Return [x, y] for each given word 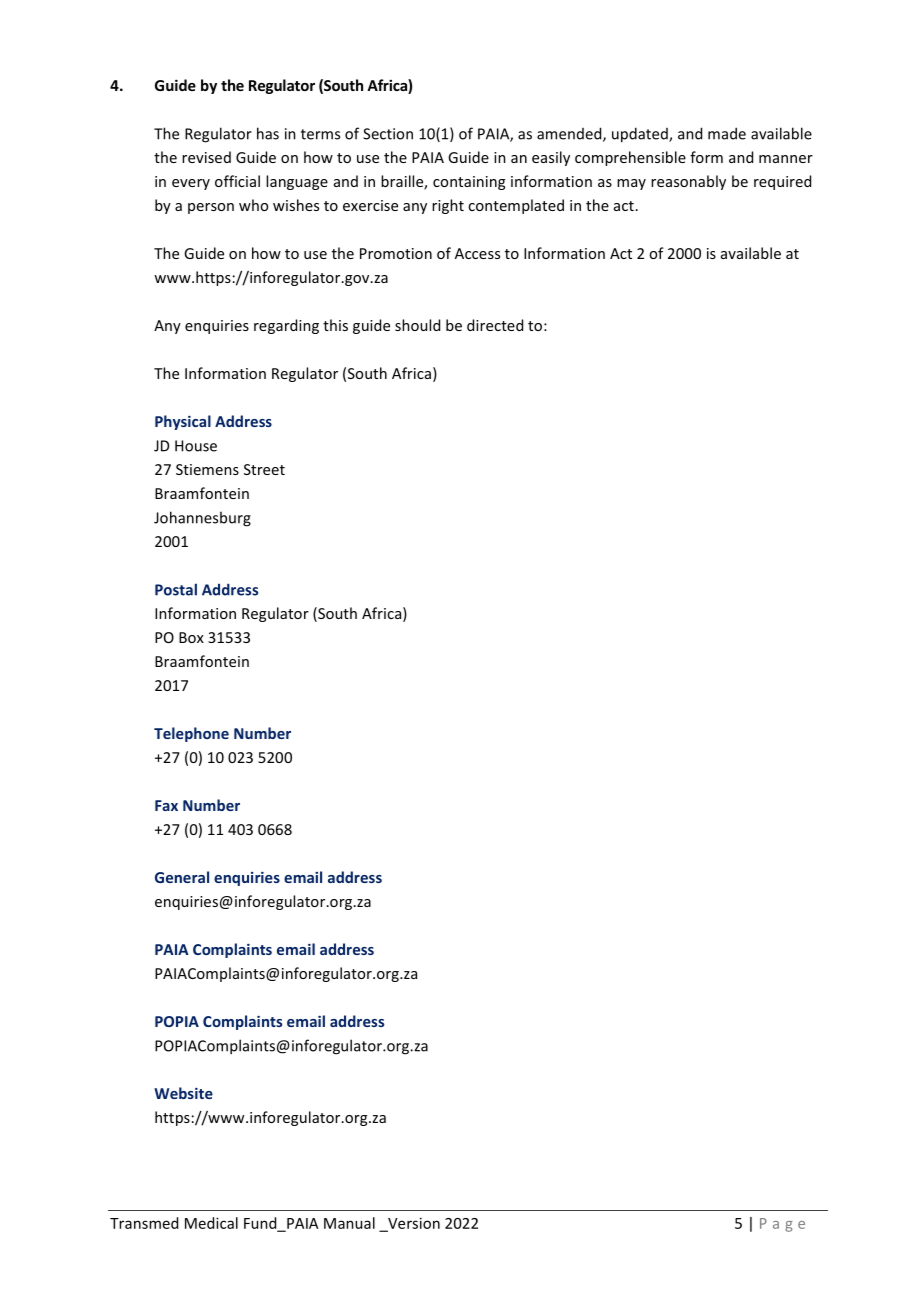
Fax [166, 805]
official [237, 181]
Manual [349, 1223]
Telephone [191, 734]
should [417, 325]
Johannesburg [202, 519]
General [182, 877]
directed [495, 325]
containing [469, 183]
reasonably [688, 182]
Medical [211, 1223]
